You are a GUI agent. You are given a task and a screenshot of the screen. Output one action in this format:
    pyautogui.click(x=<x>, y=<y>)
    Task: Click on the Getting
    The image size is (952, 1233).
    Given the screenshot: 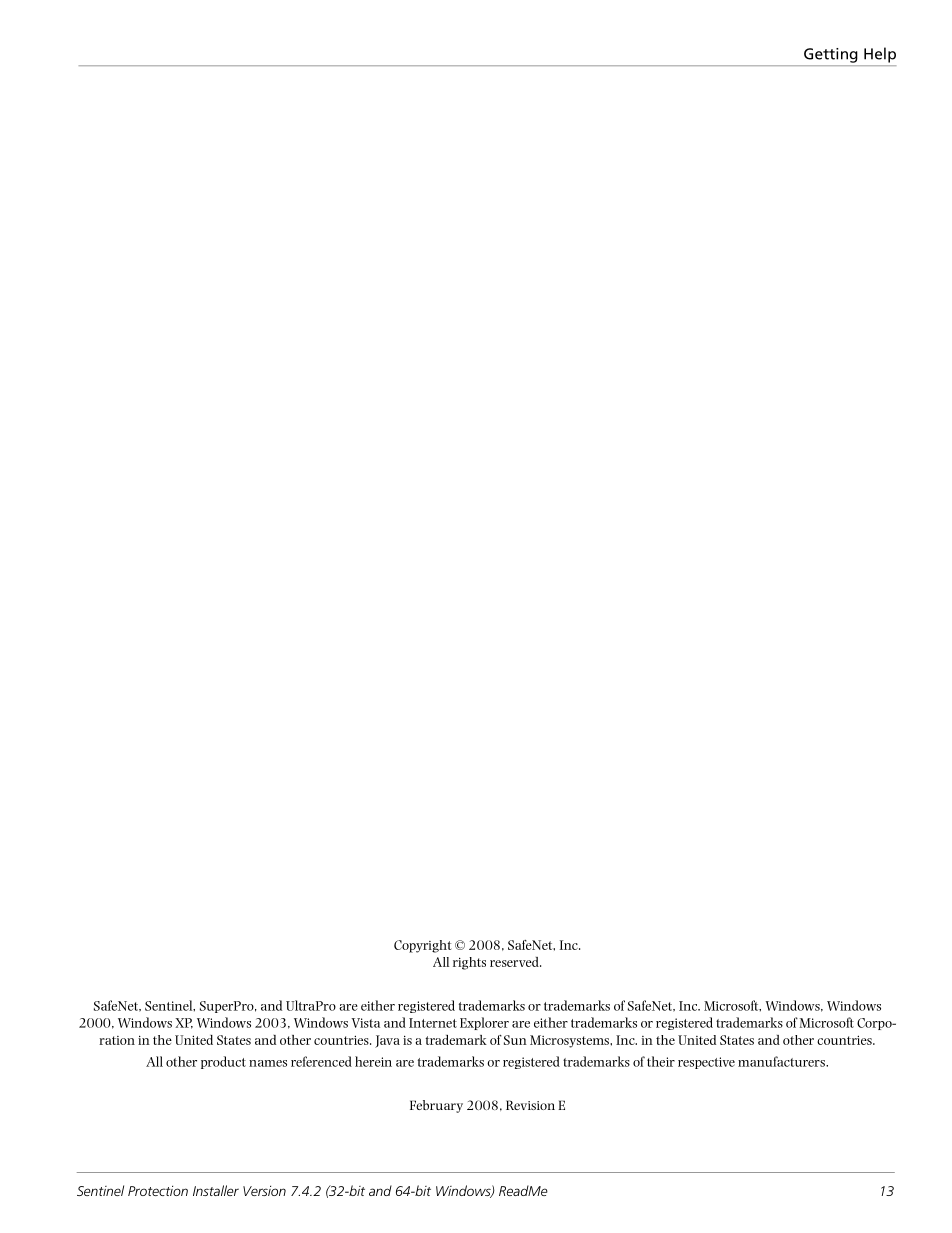 What is the action you would take?
    pyautogui.click(x=830, y=55)
